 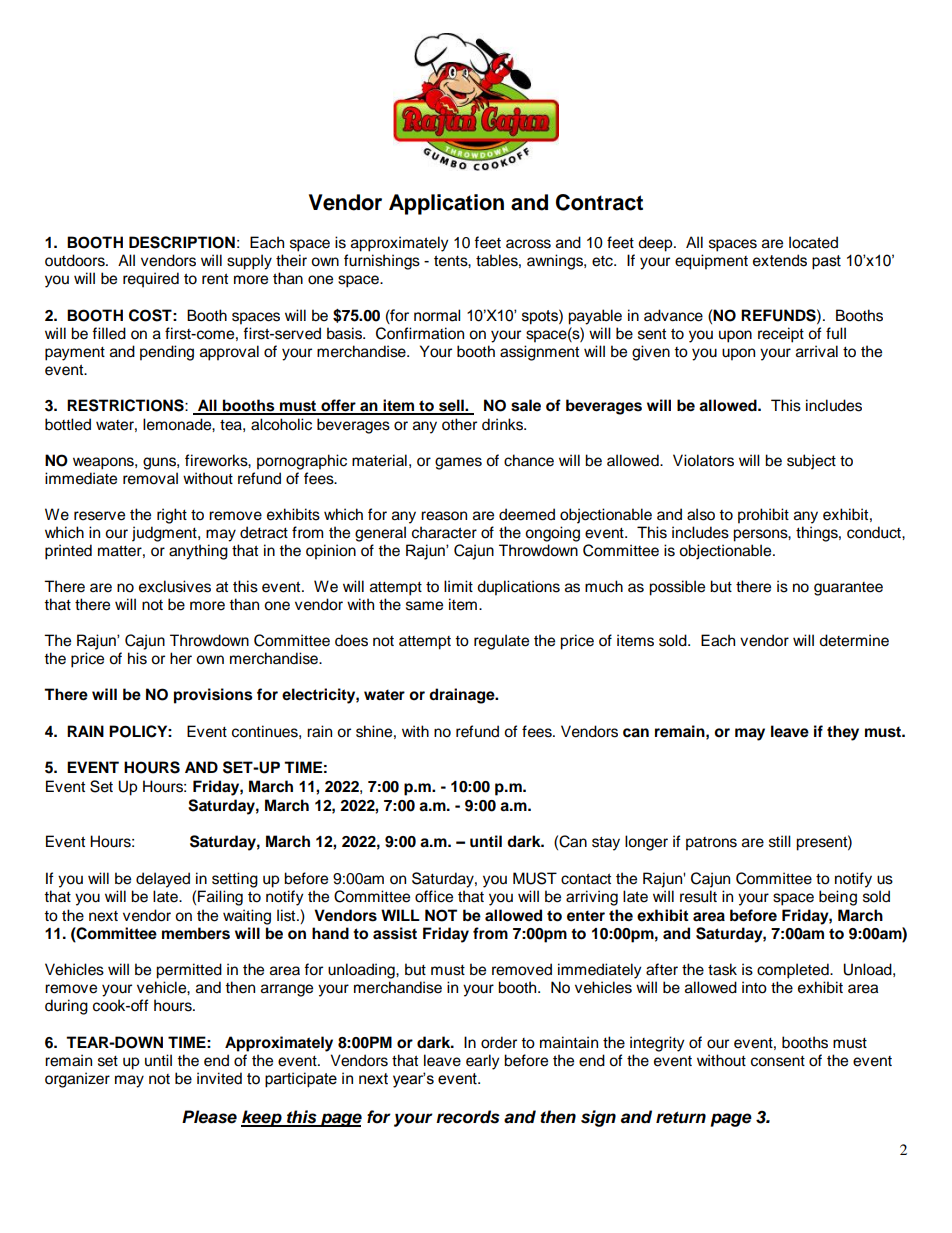 What do you see at coordinates (606, 844) in the document?
I see `stay` at bounding box center [606, 844].
